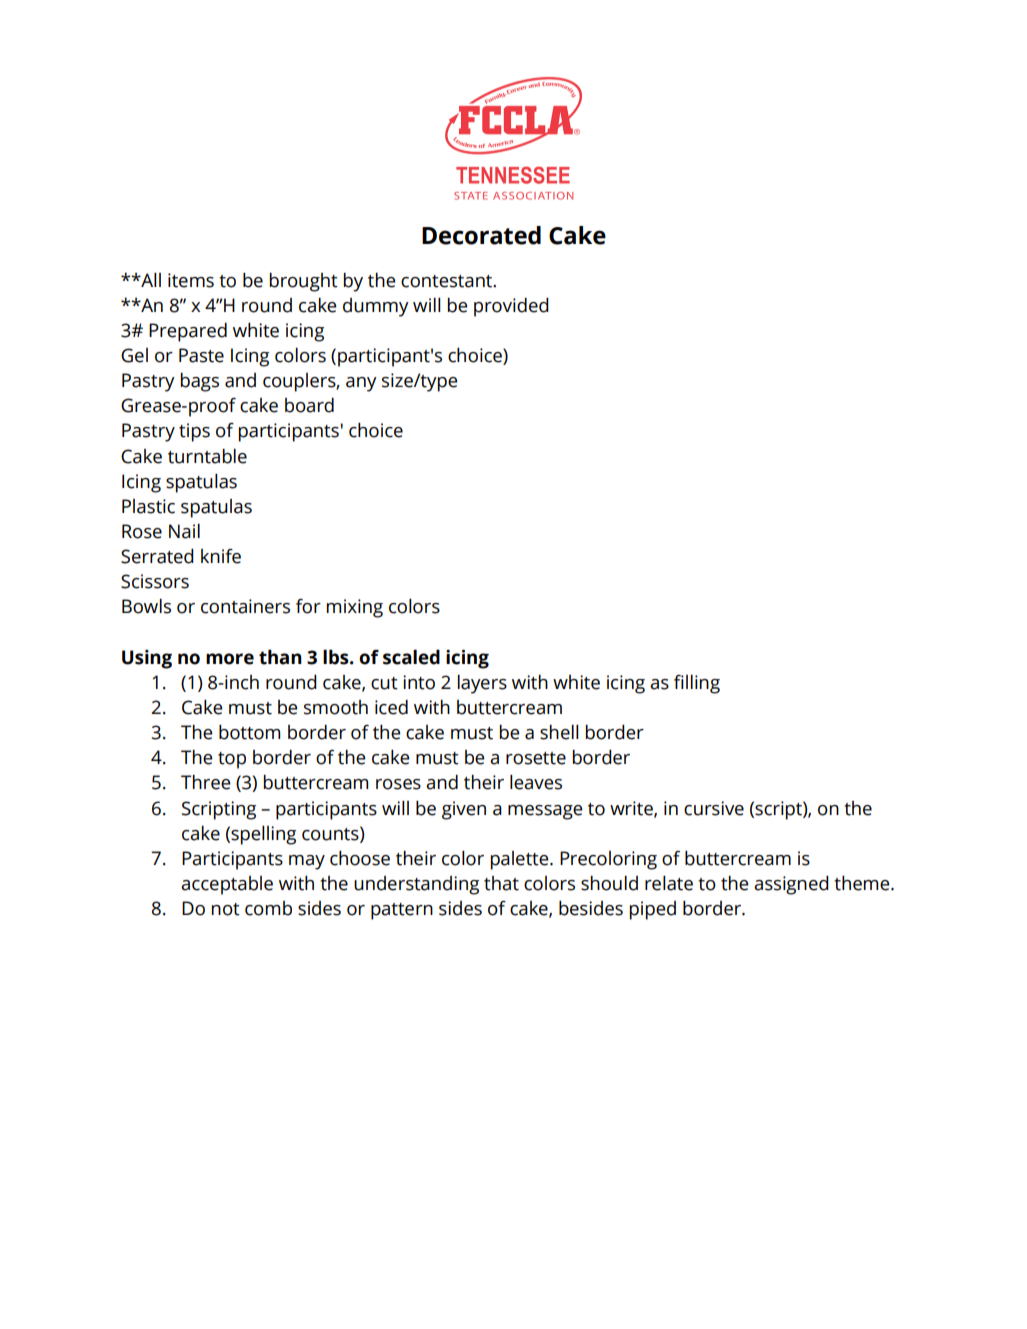 This screenshot has width=1027, height=1329. What do you see at coordinates (355, 608) in the screenshot?
I see `mixing` at bounding box center [355, 608].
